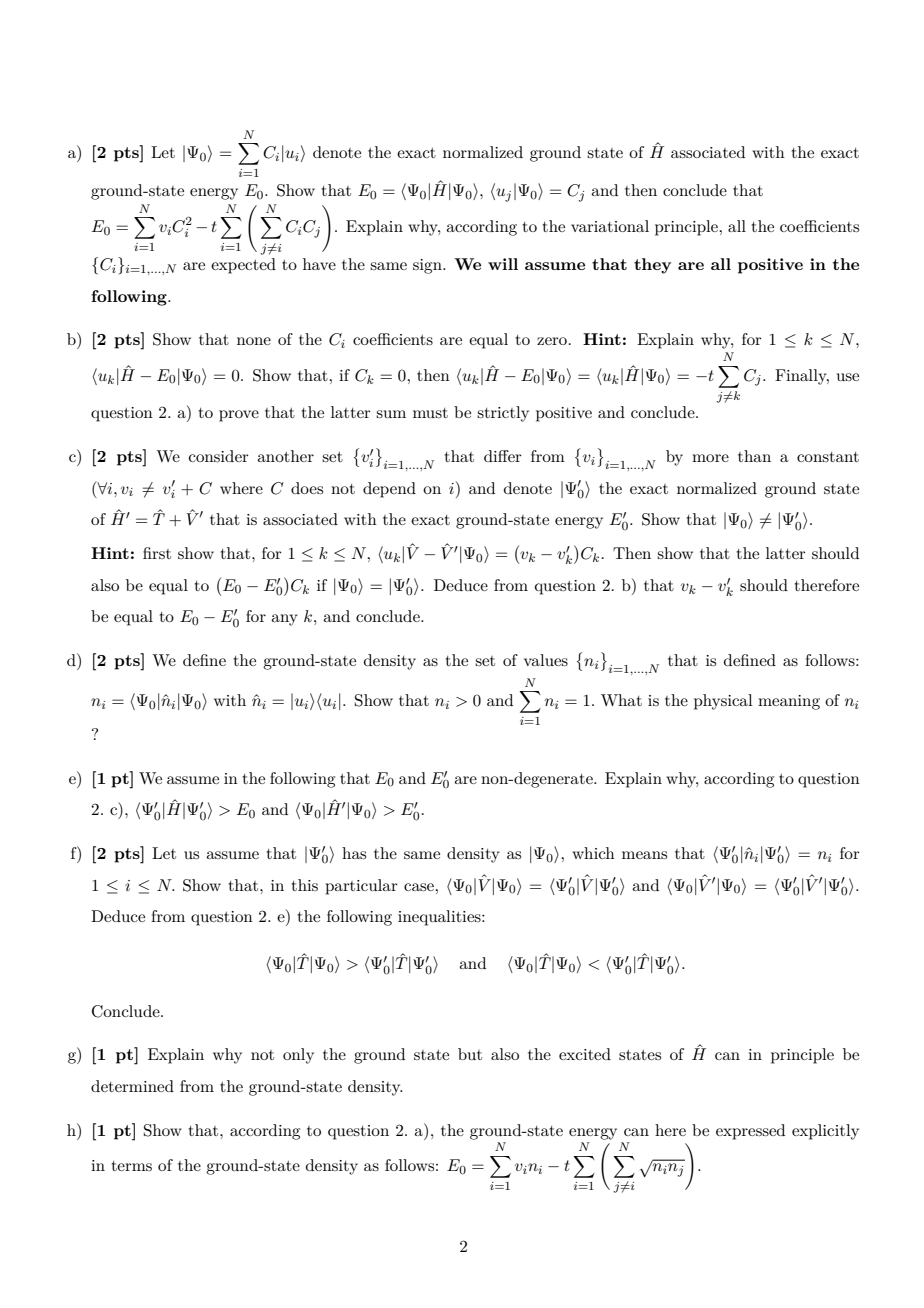  What do you see at coordinates (132, 1166) in the document?
I see `terms` at bounding box center [132, 1166].
